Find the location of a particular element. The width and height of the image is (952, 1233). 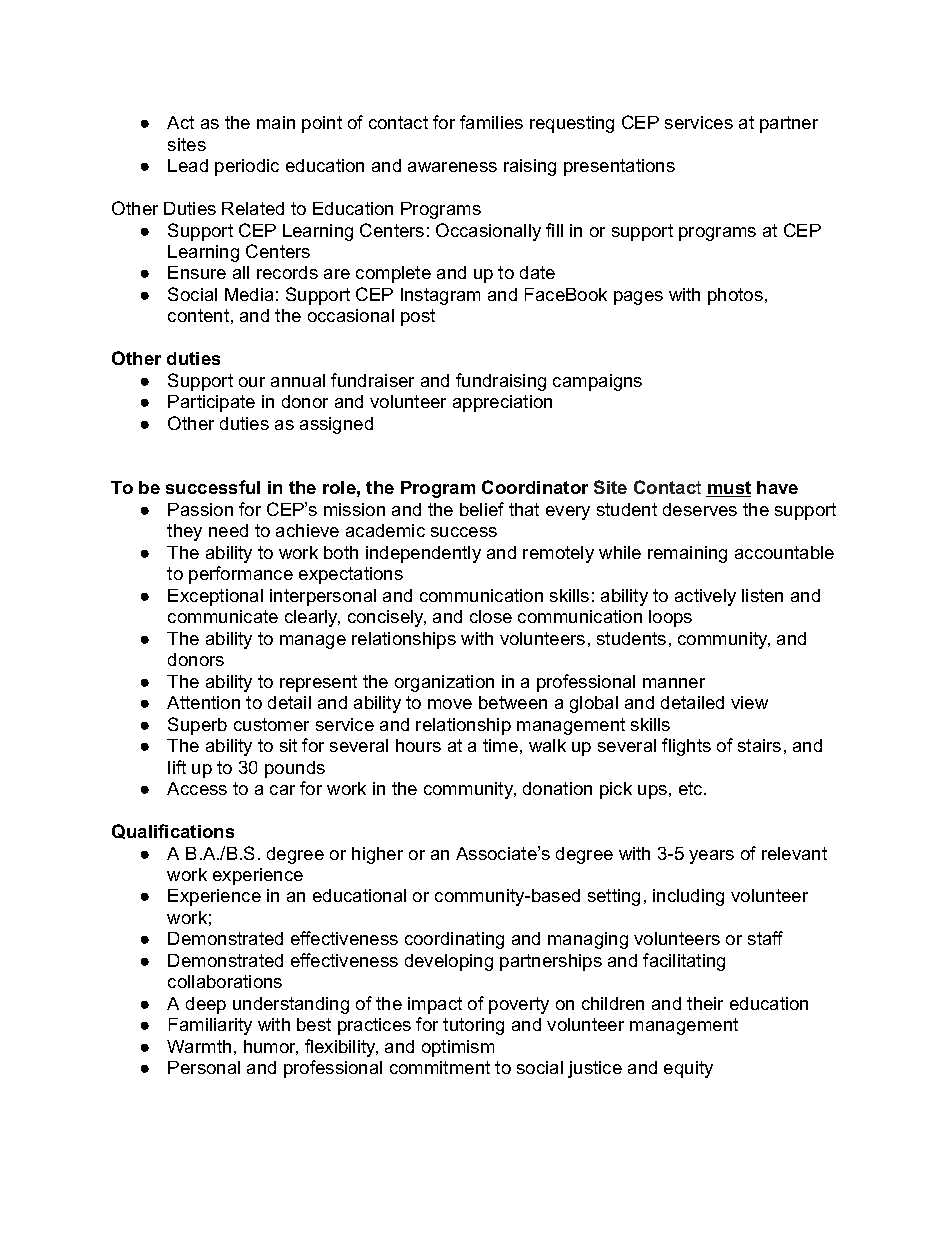

humor is located at coordinates (271, 1047).
